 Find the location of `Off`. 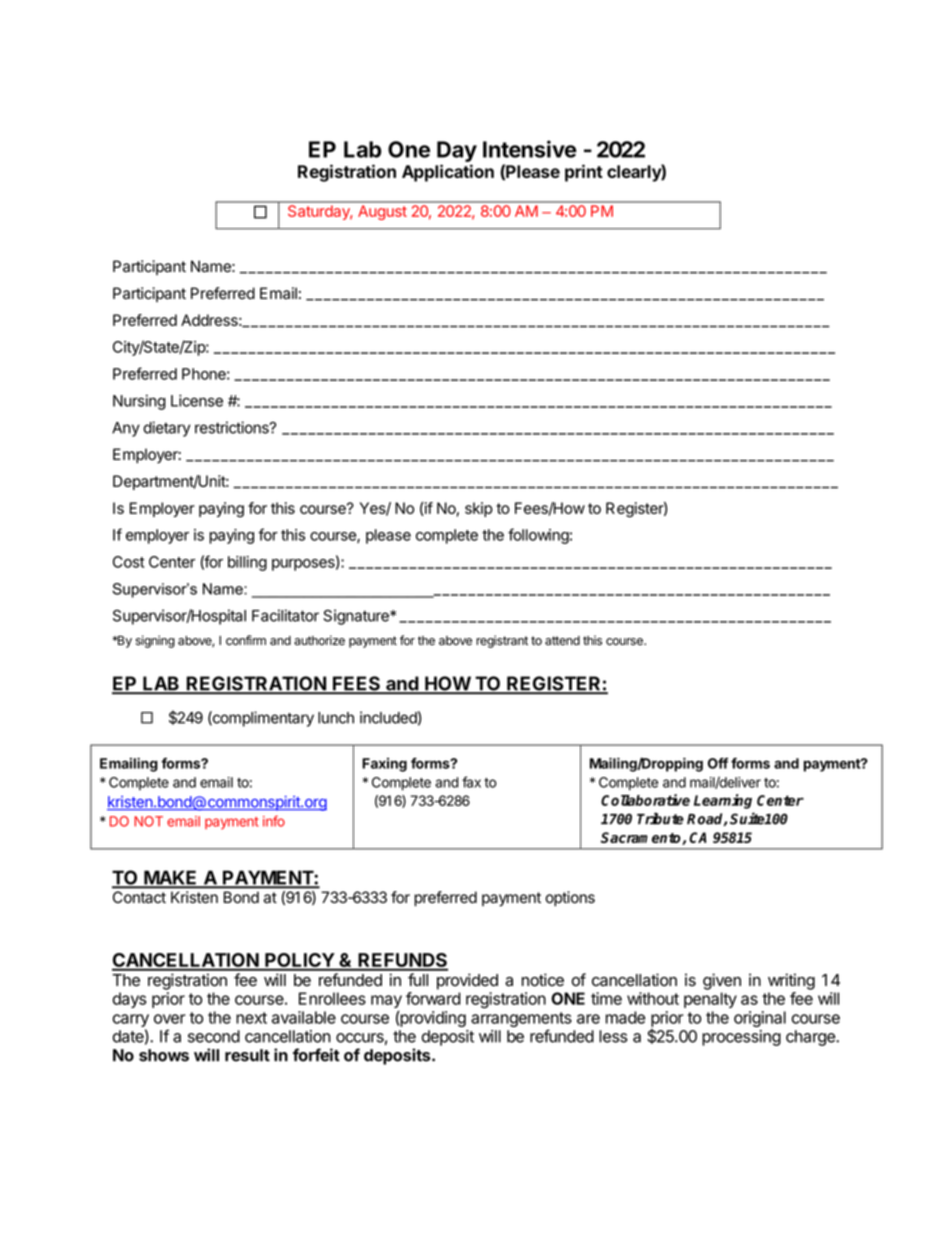

Off is located at coordinates (718, 763).
